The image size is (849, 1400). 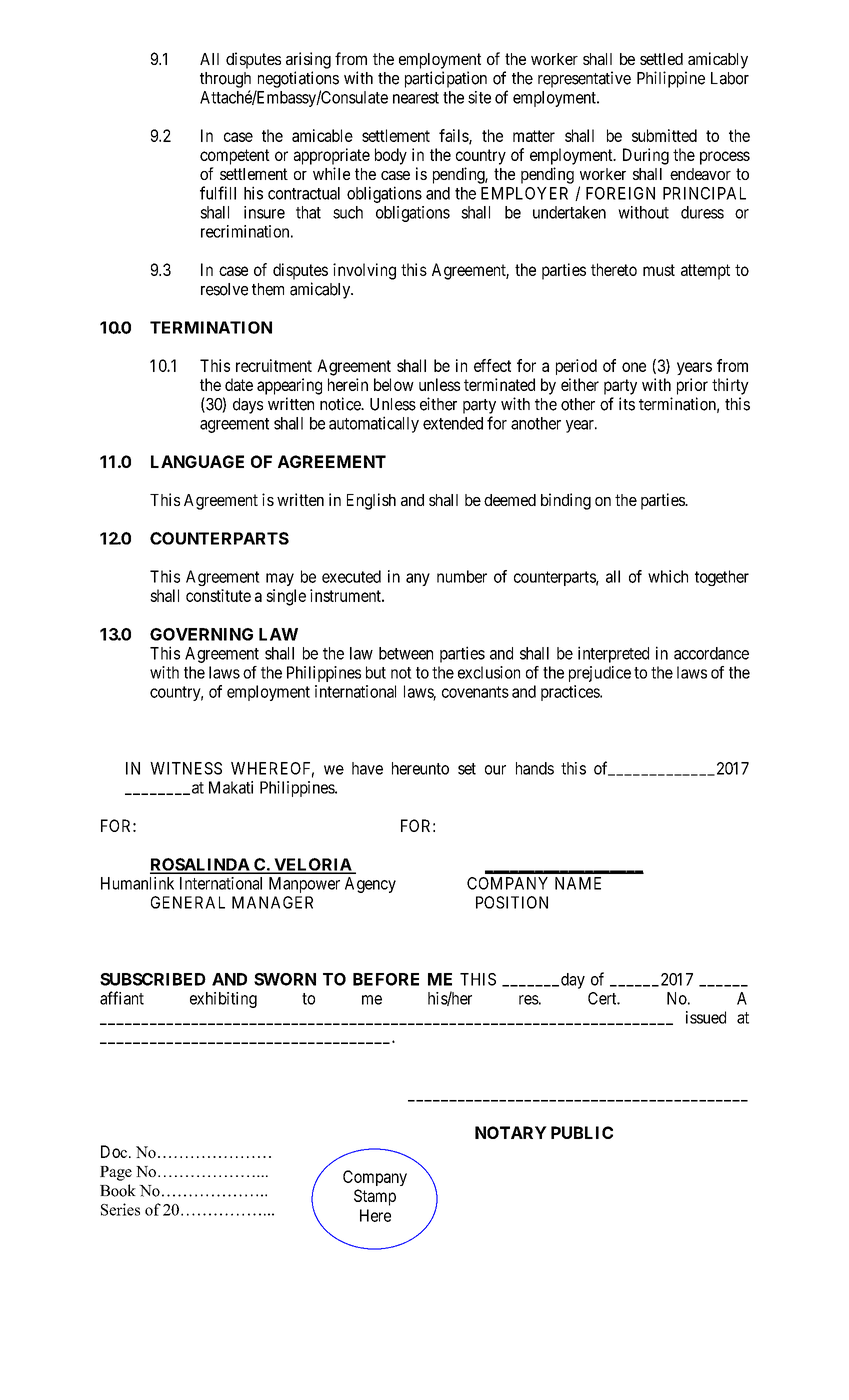 What do you see at coordinates (416, 98) in the image?
I see `nearest` at bounding box center [416, 98].
